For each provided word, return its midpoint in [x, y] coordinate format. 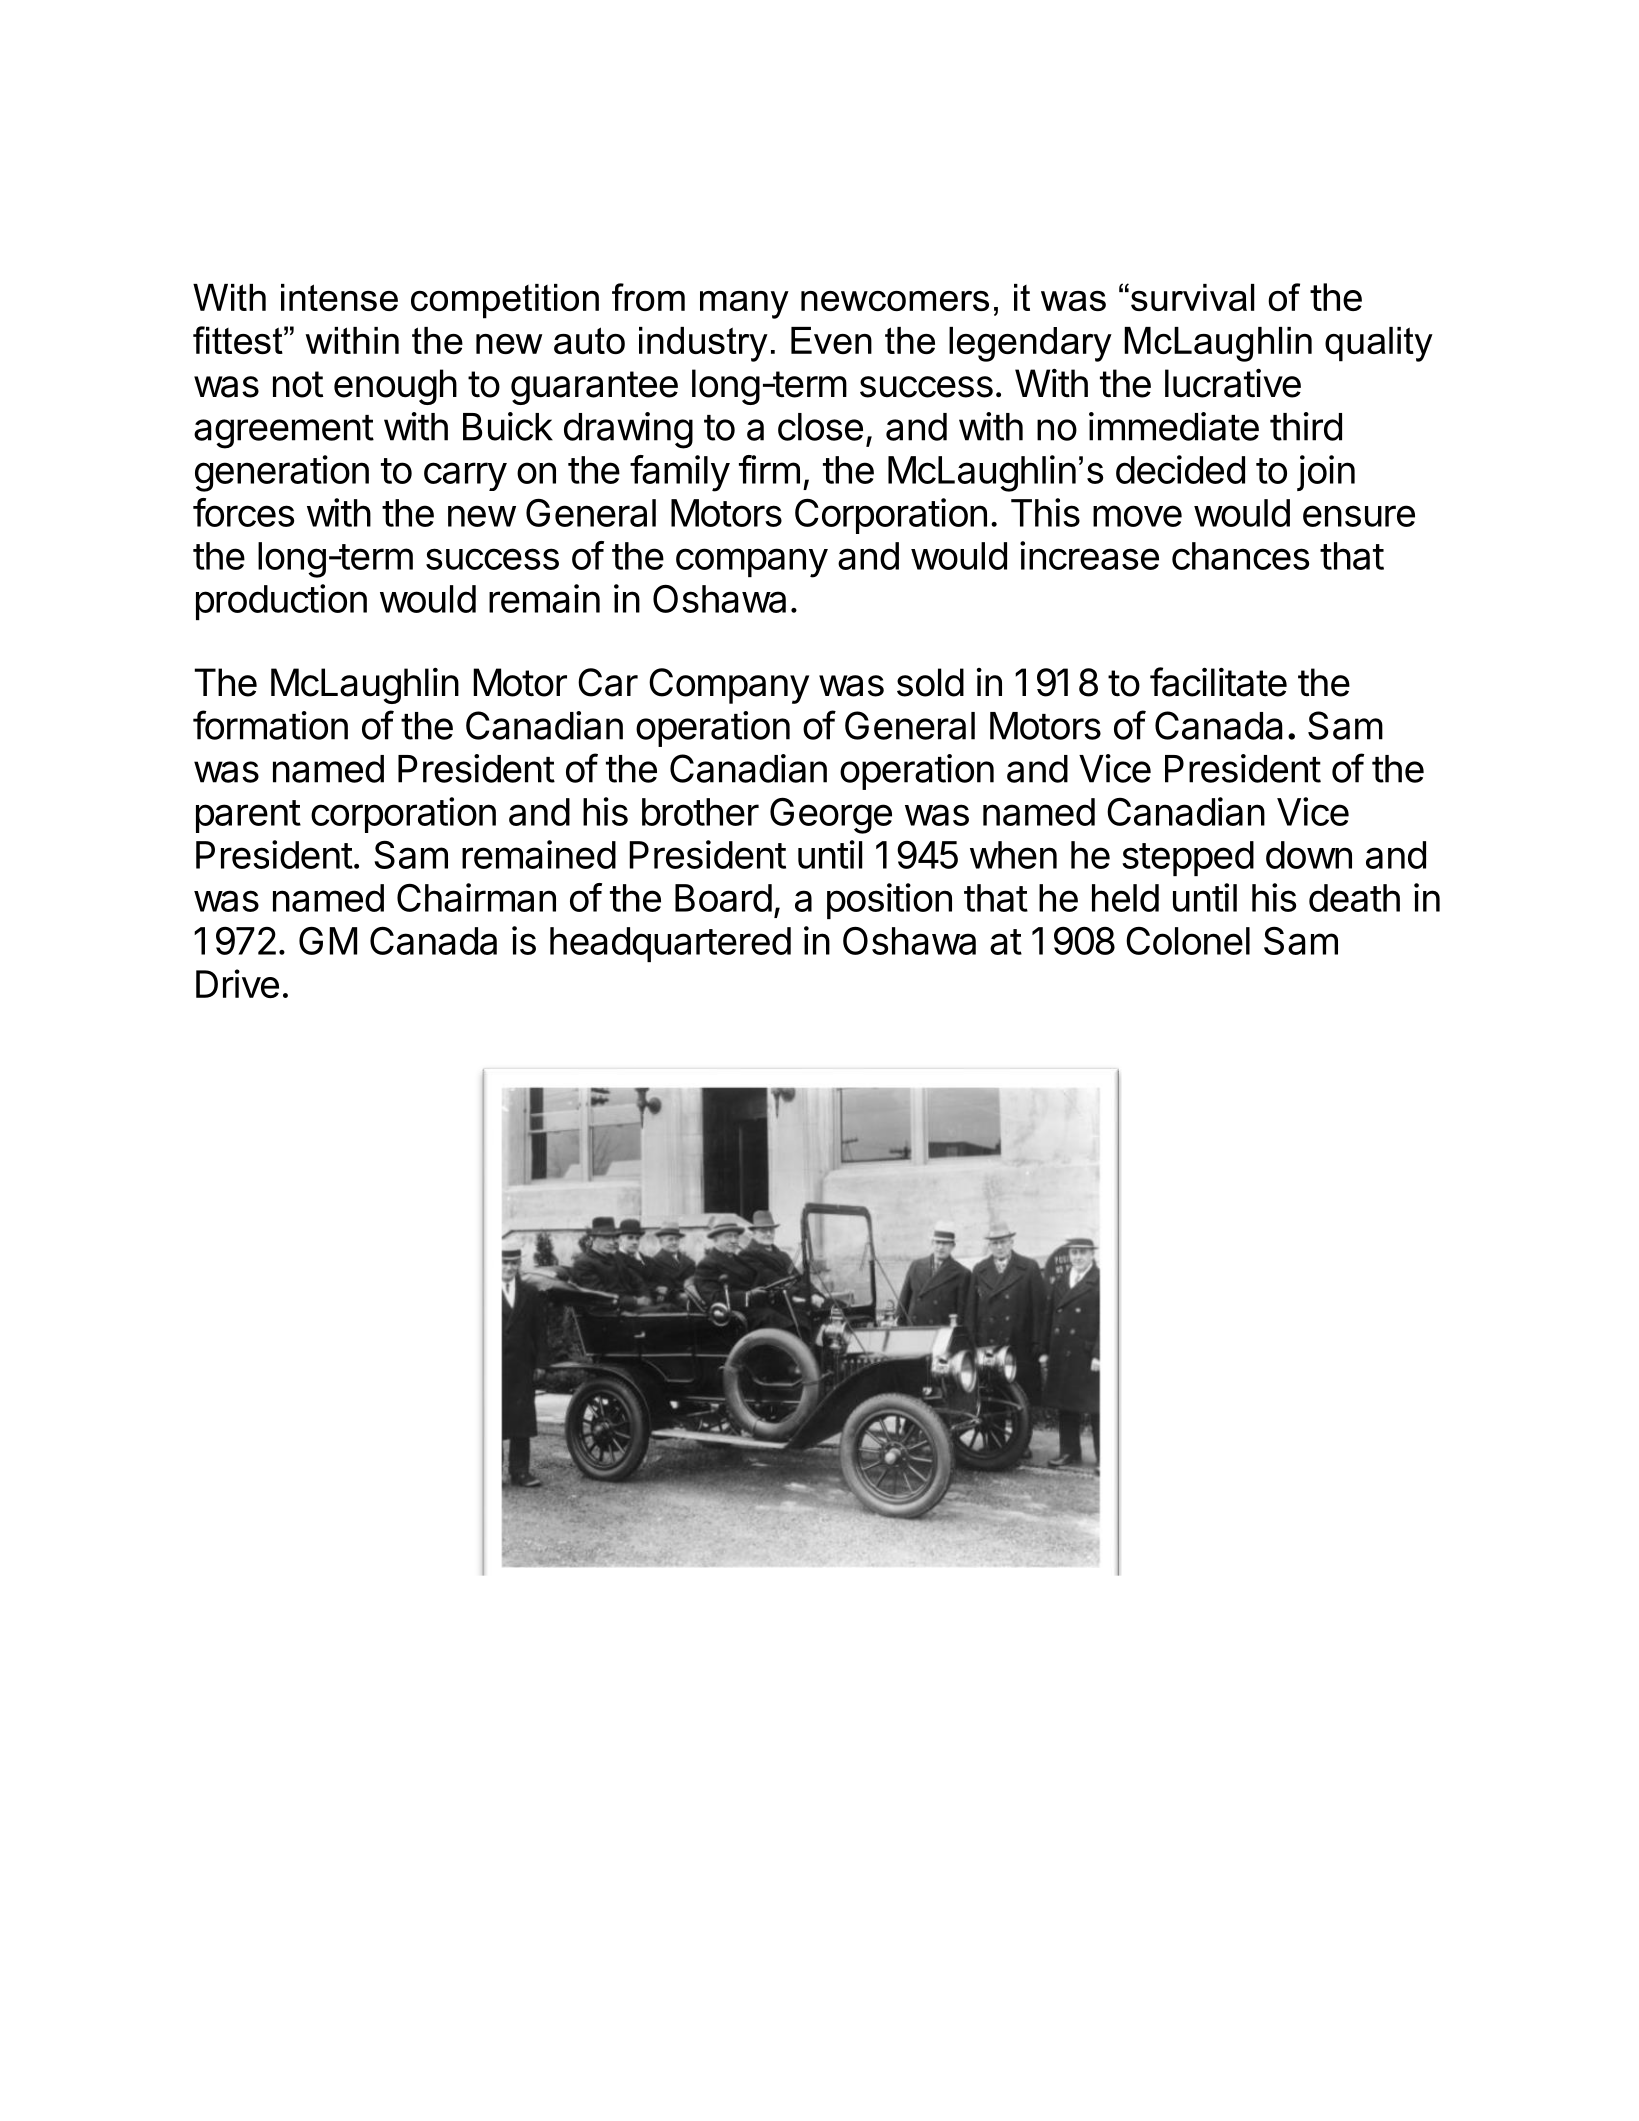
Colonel [1188, 941]
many [744, 305]
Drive [237, 983]
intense [339, 297]
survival [1193, 297]
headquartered [670, 944]
